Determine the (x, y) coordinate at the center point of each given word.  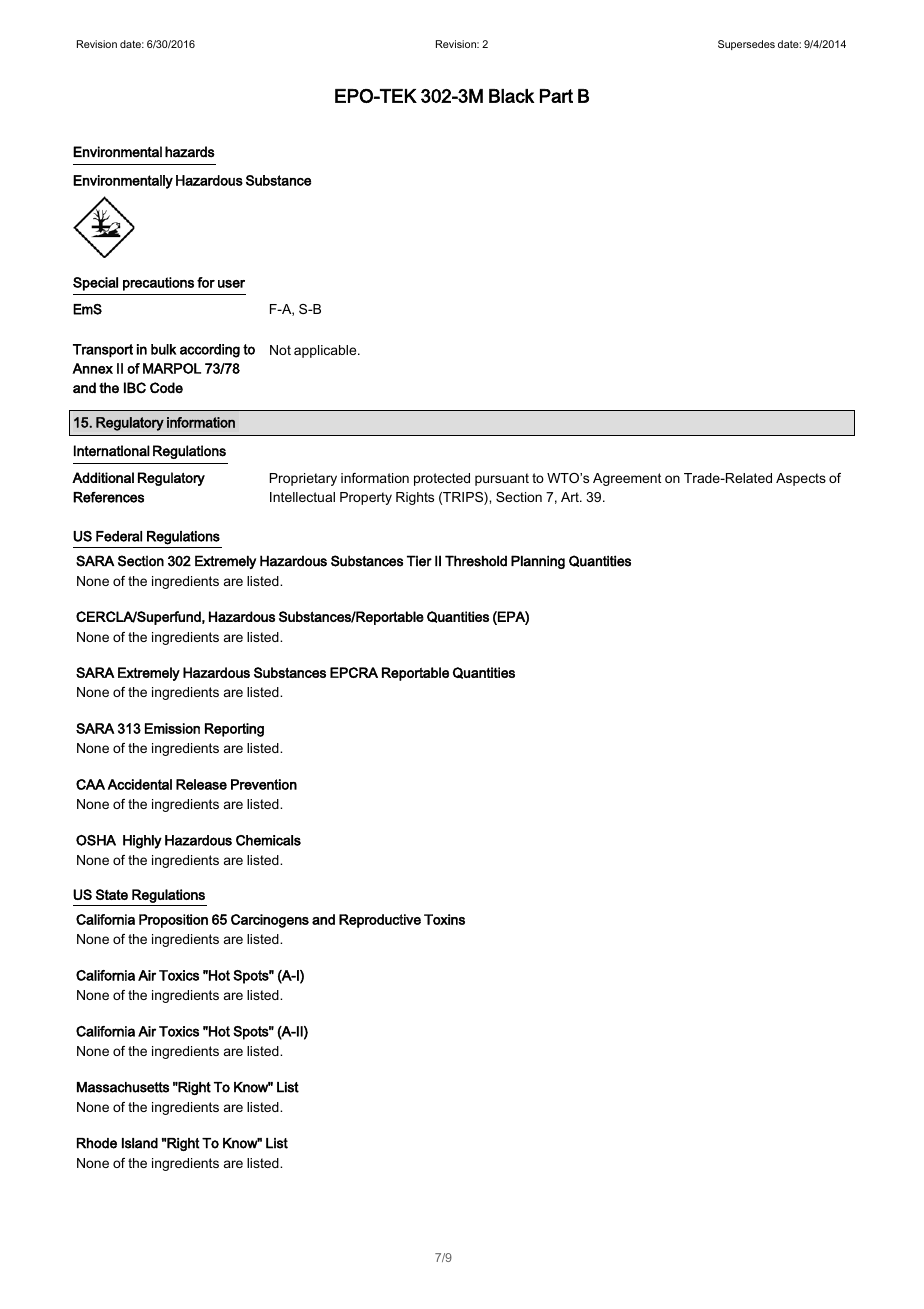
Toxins (444, 919)
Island (140, 1143)
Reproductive (380, 921)
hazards (190, 152)
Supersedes (746, 45)
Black (511, 96)
